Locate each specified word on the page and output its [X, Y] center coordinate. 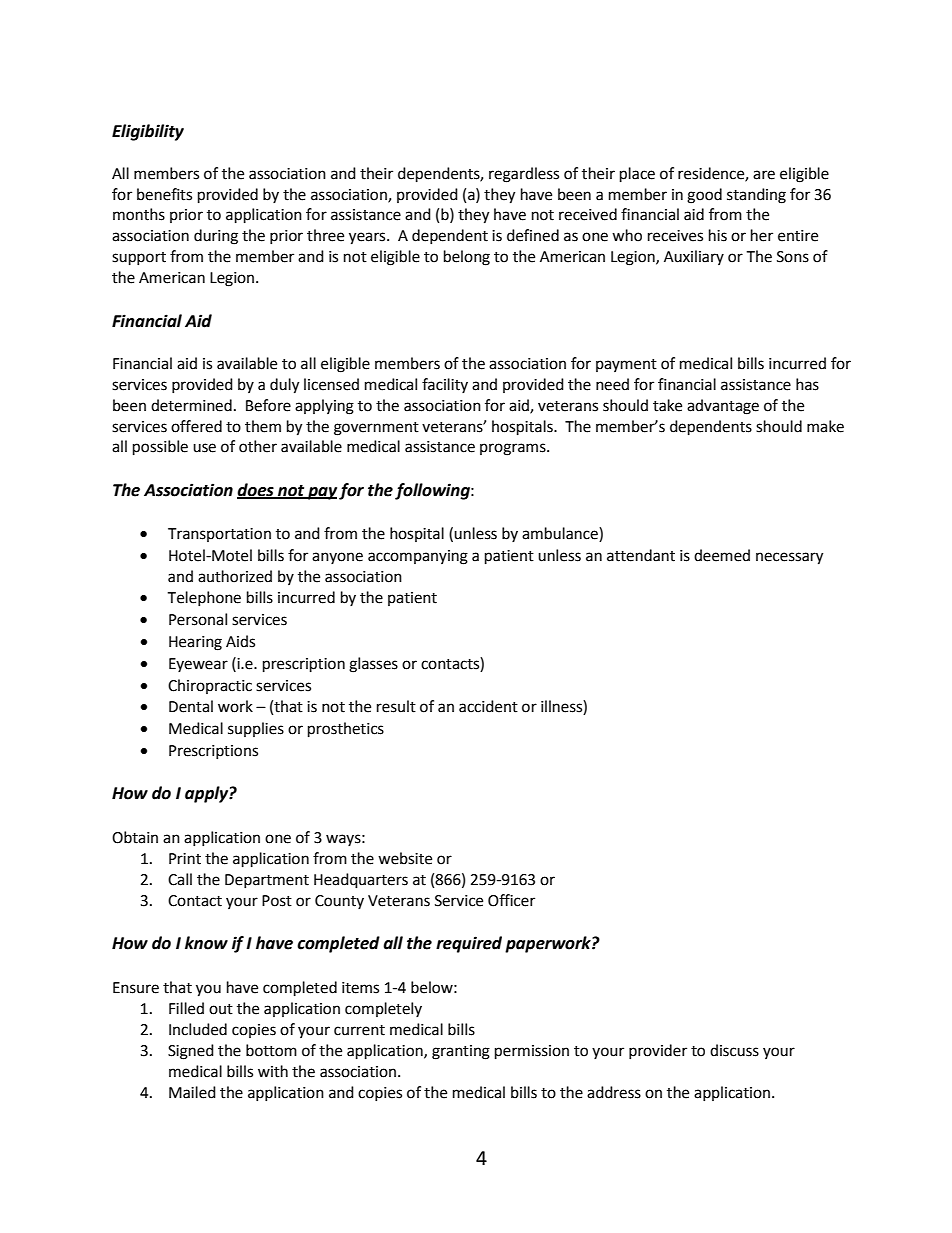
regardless [524, 175]
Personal [198, 619]
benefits [164, 194]
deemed [722, 555]
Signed [191, 1052]
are [764, 175]
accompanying [418, 557]
